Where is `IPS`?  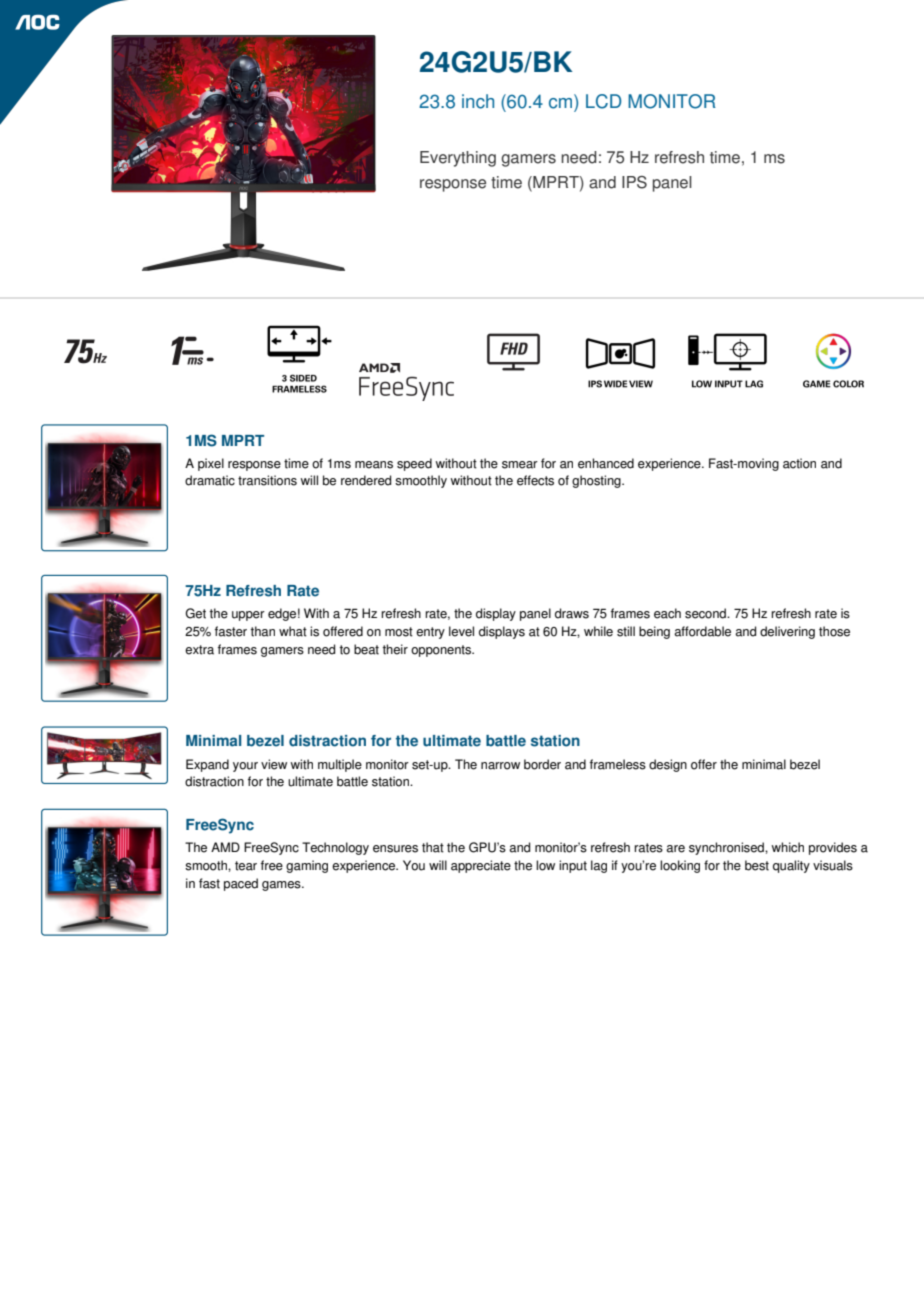 IPS is located at coordinates (634, 182).
